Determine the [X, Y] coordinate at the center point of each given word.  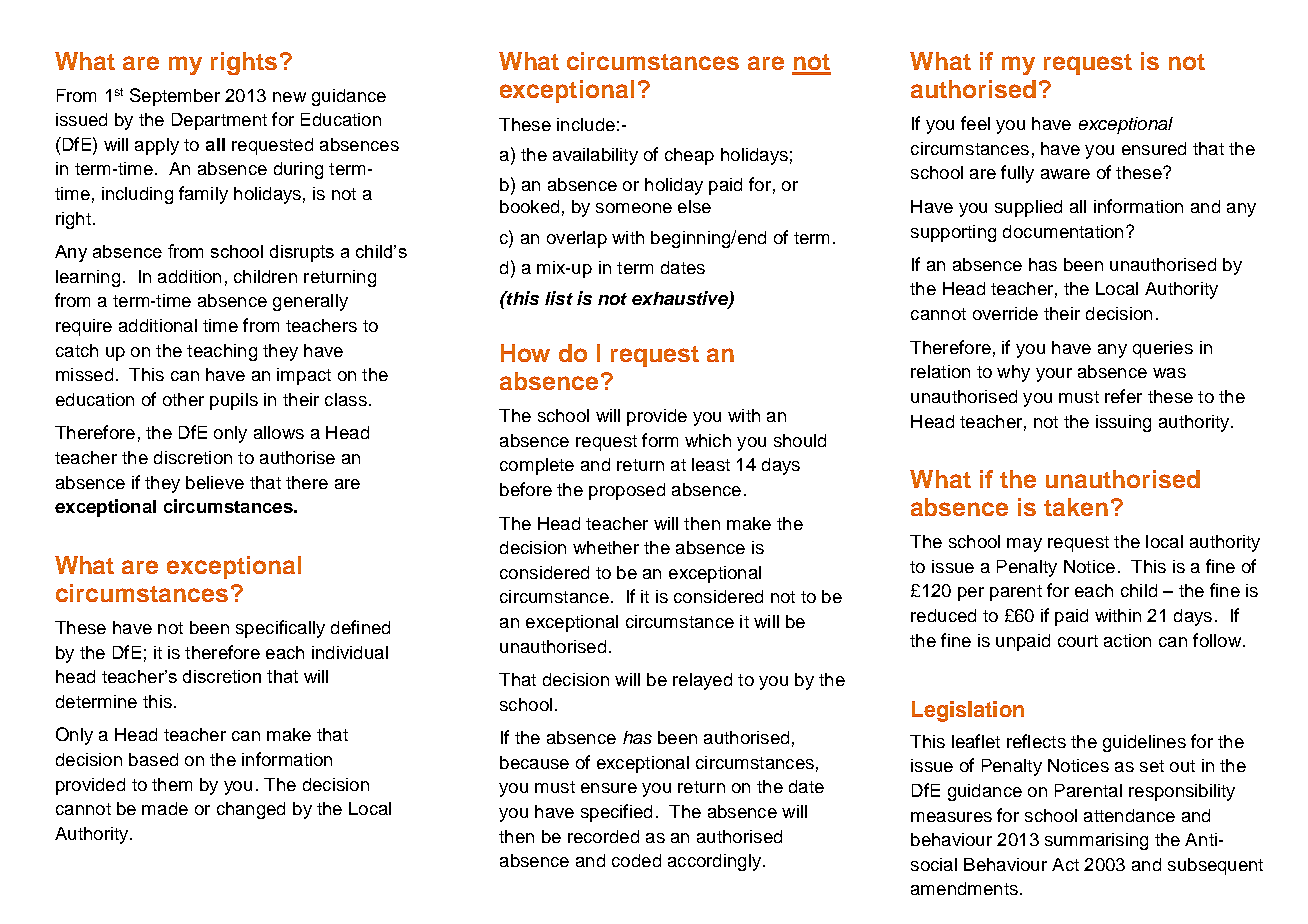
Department [219, 121]
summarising [1096, 841]
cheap [689, 156]
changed [251, 810]
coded [636, 860]
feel [975, 123]
